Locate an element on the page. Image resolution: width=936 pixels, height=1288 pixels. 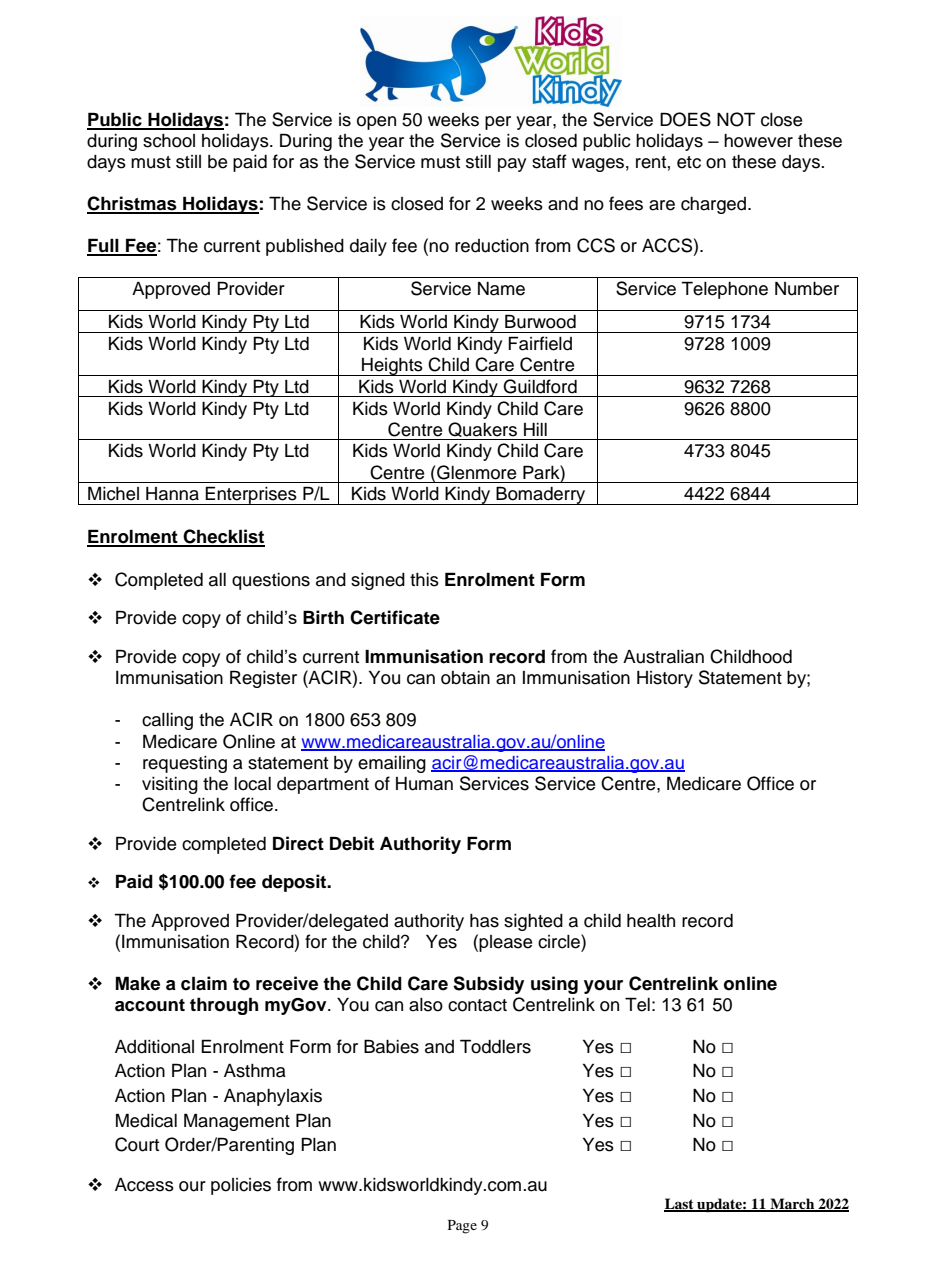
health is located at coordinates (651, 921).
